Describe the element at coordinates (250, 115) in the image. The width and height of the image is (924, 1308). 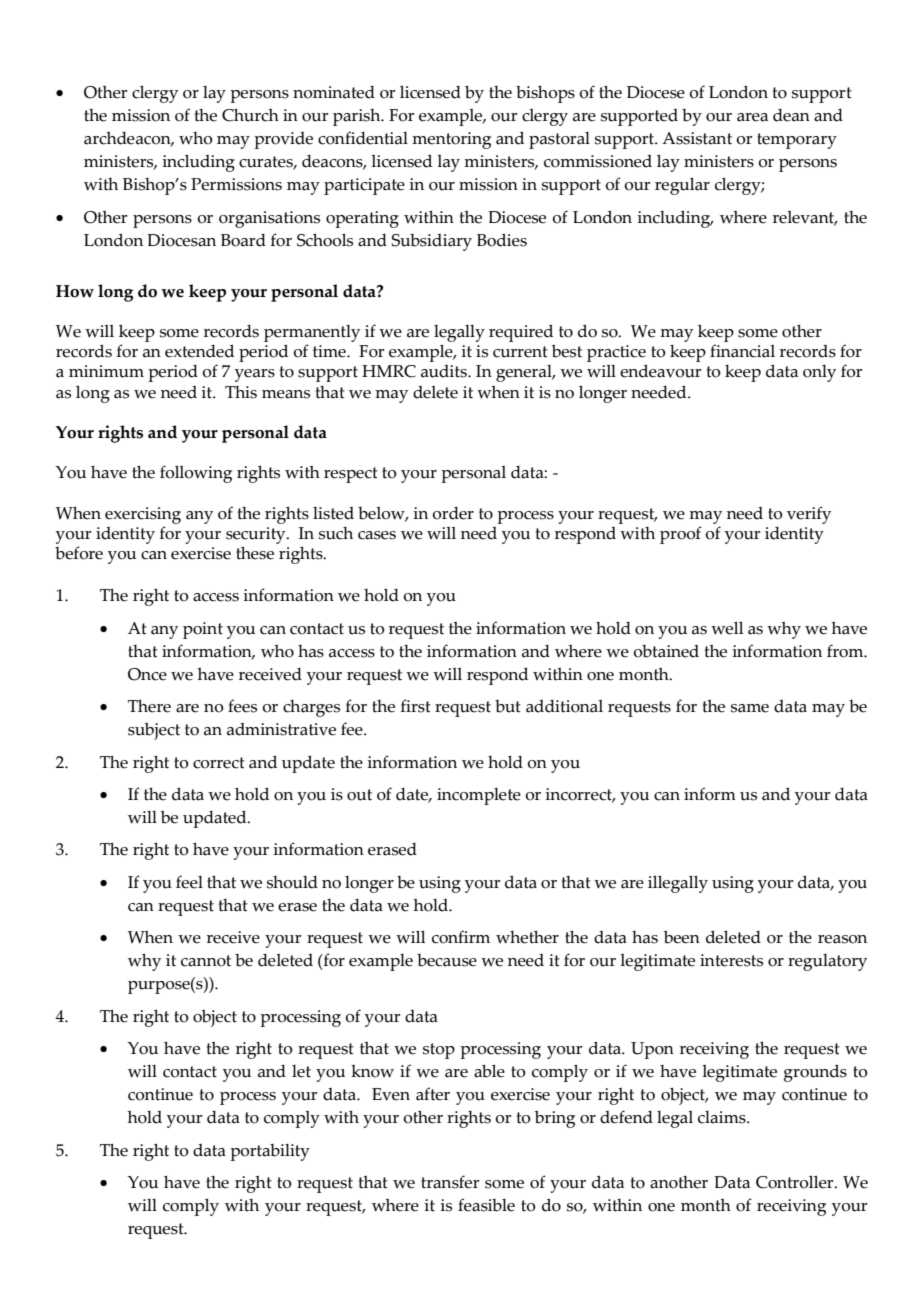
I see `Church` at that location.
